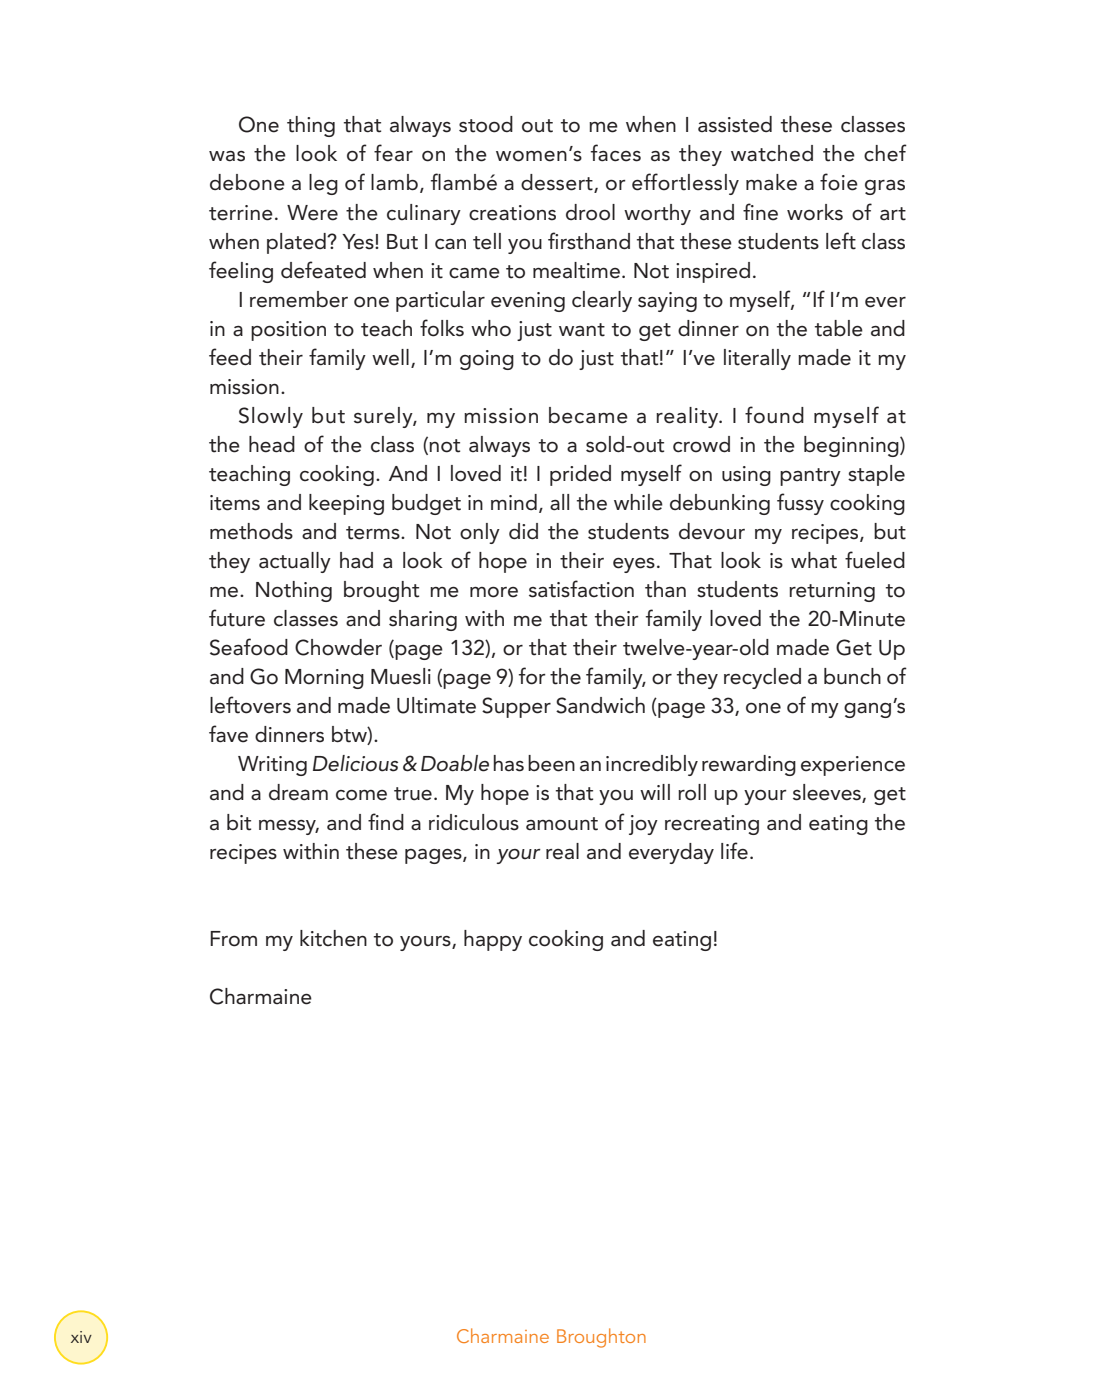  I want to click on stood, so click(486, 124).
